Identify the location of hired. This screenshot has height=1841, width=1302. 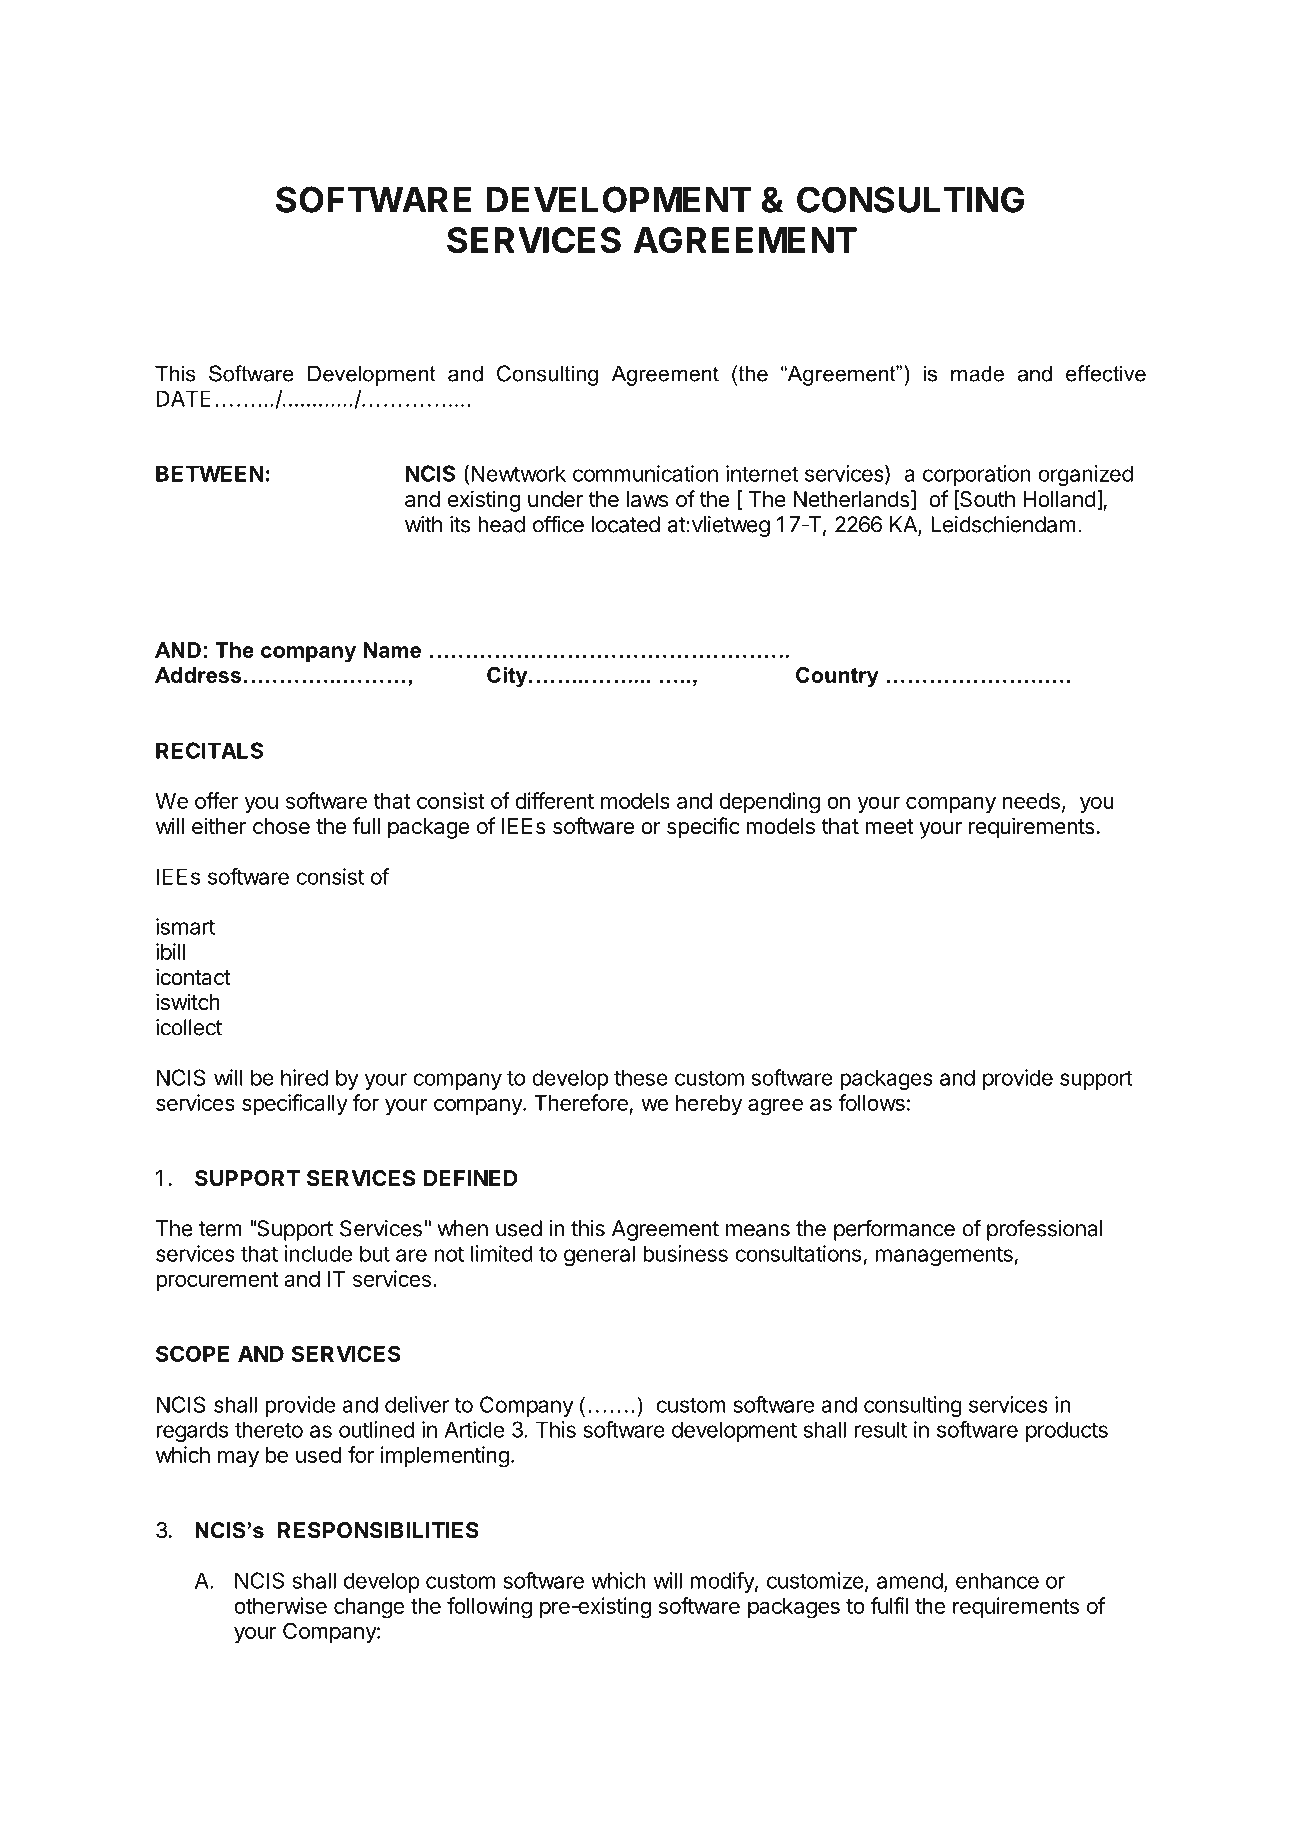
(304, 1077).
